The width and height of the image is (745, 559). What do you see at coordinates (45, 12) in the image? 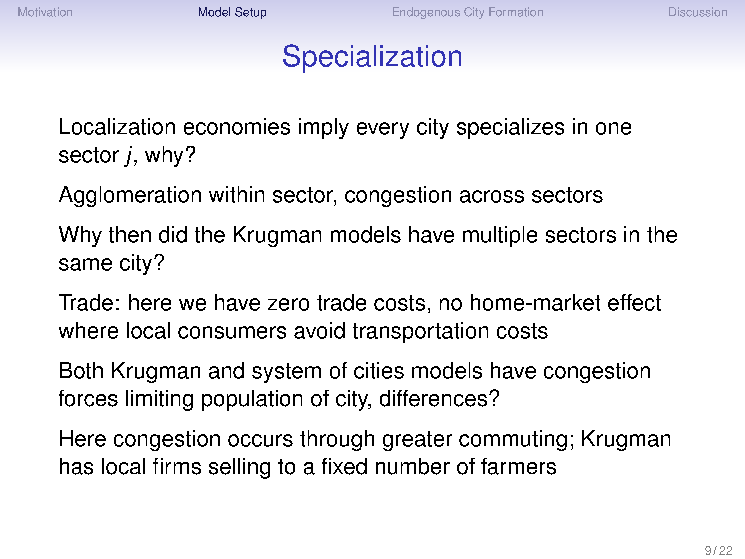
I see `Motivation` at bounding box center [45, 12].
